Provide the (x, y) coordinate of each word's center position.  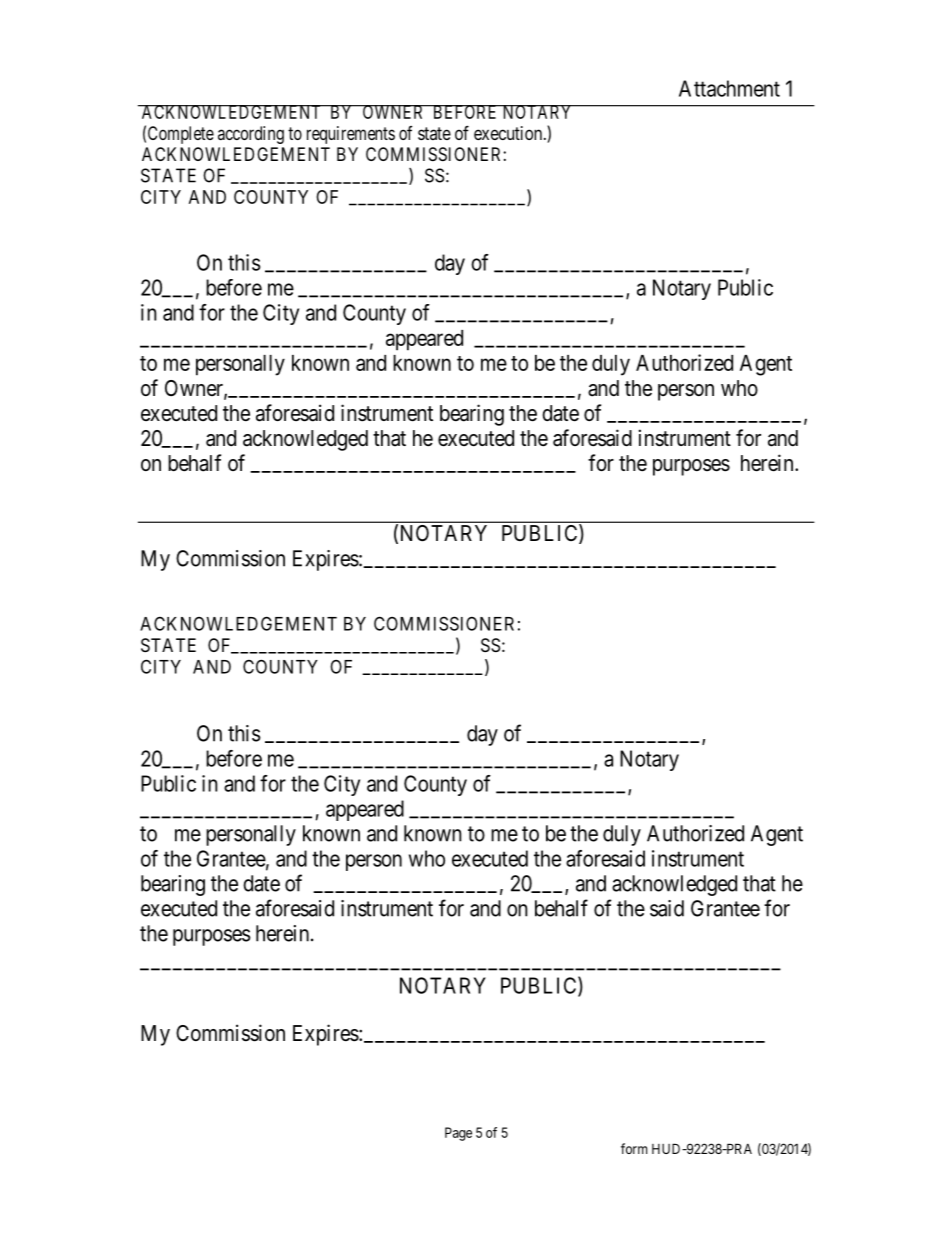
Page (458, 1134)
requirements (351, 135)
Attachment (729, 88)
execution (509, 133)
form (634, 1148)
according (251, 135)
